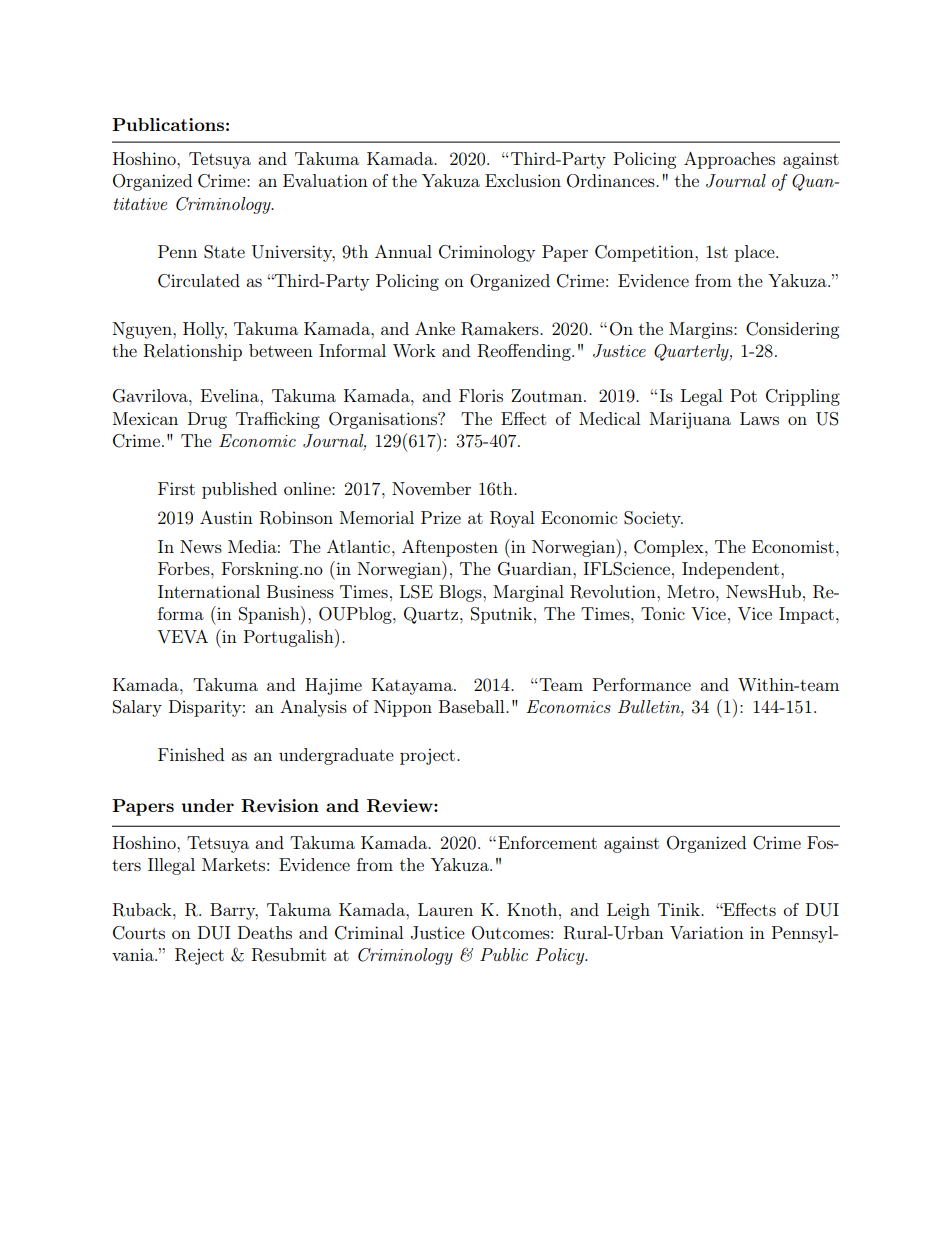 The height and width of the screenshot is (1233, 952). What do you see at coordinates (473, 706) in the screenshot?
I see `Baseball` at bounding box center [473, 706].
